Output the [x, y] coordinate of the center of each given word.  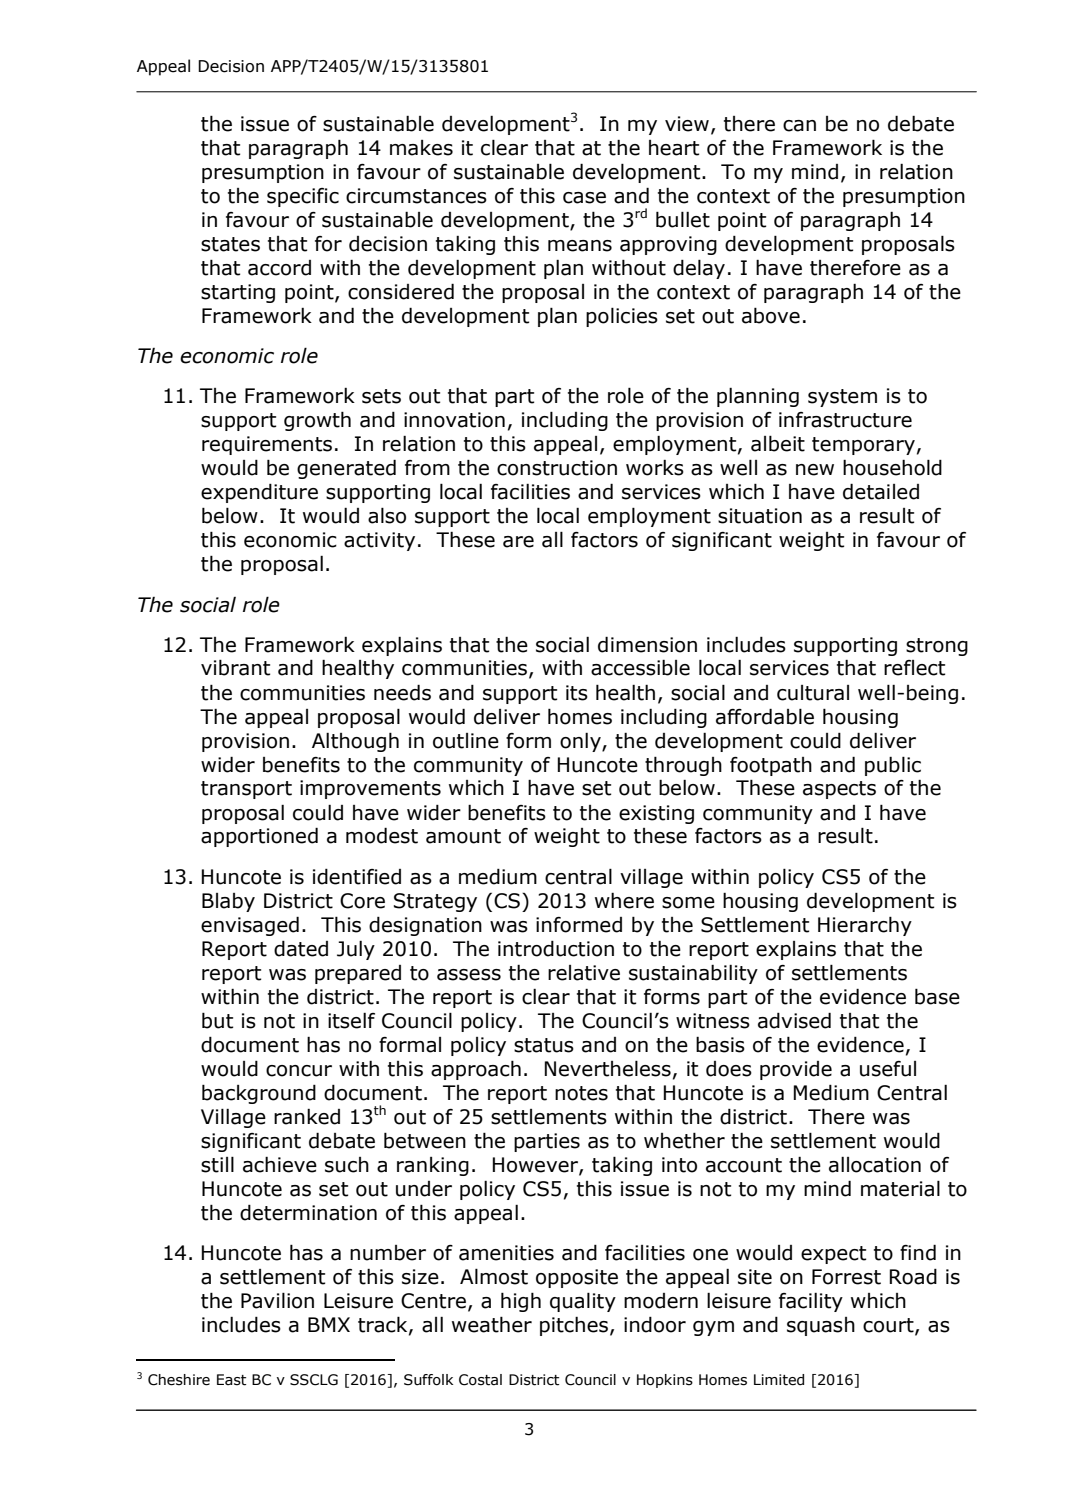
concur [299, 1071]
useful [888, 1069]
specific [303, 197]
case [584, 198]
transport [246, 790]
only [581, 742]
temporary [863, 446]
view [687, 124]
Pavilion [277, 1300]
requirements [267, 445]
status [544, 1045]
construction [557, 468]
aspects [839, 790]
